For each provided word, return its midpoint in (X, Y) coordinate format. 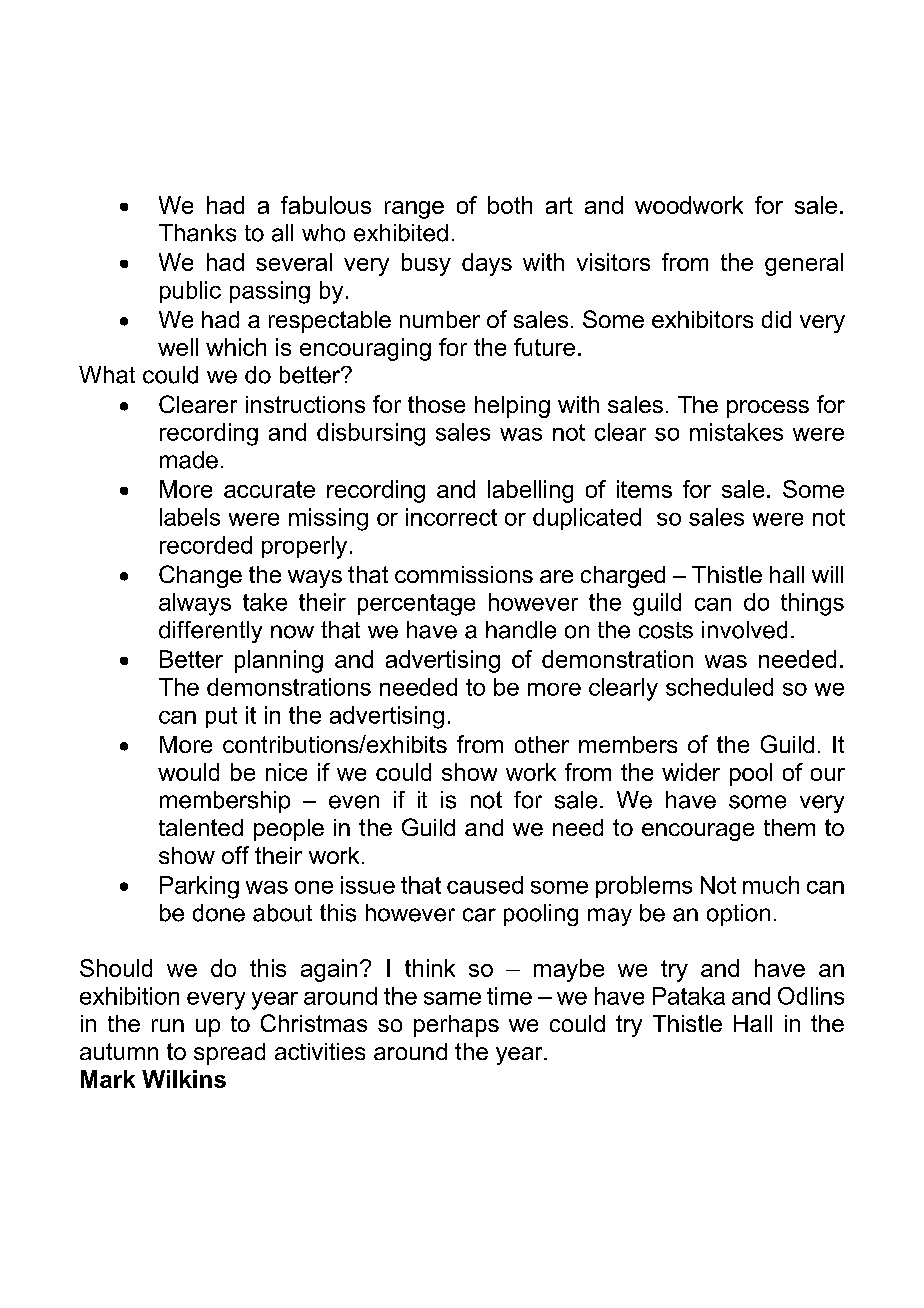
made (189, 460)
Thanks (197, 233)
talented (201, 827)
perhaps (456, 1026)
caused (485, 885)
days (487, 264)
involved (744, 630)
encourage (698, 832)
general (804, 264)
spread (229, 1054)
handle (521, 630)
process (768, 409)
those (436, 404)
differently (210, 632)
